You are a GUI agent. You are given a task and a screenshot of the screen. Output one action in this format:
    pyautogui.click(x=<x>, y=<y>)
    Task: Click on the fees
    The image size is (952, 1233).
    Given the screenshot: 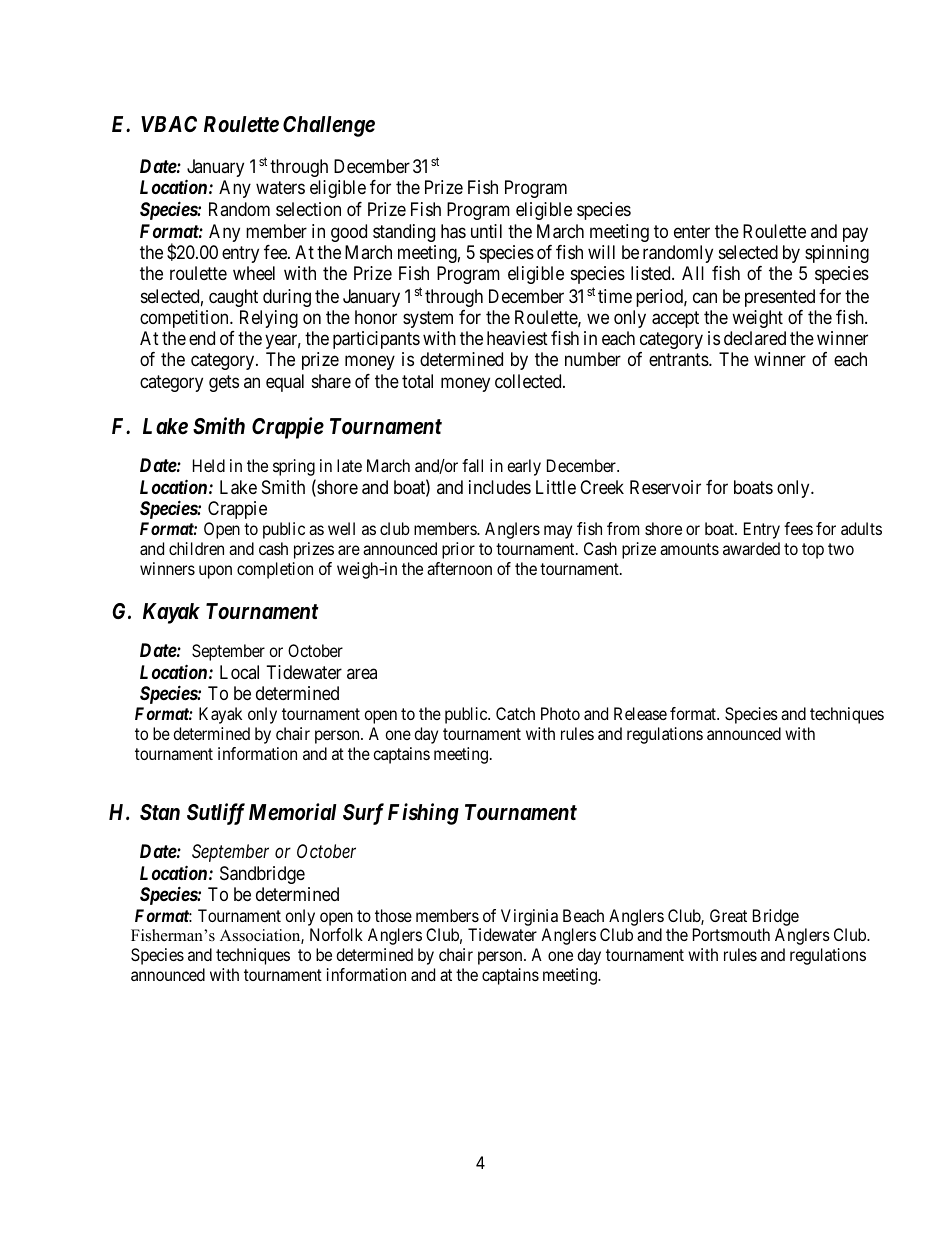 What is the action you would take?
    pyautogui.click(x=798, y=528)
